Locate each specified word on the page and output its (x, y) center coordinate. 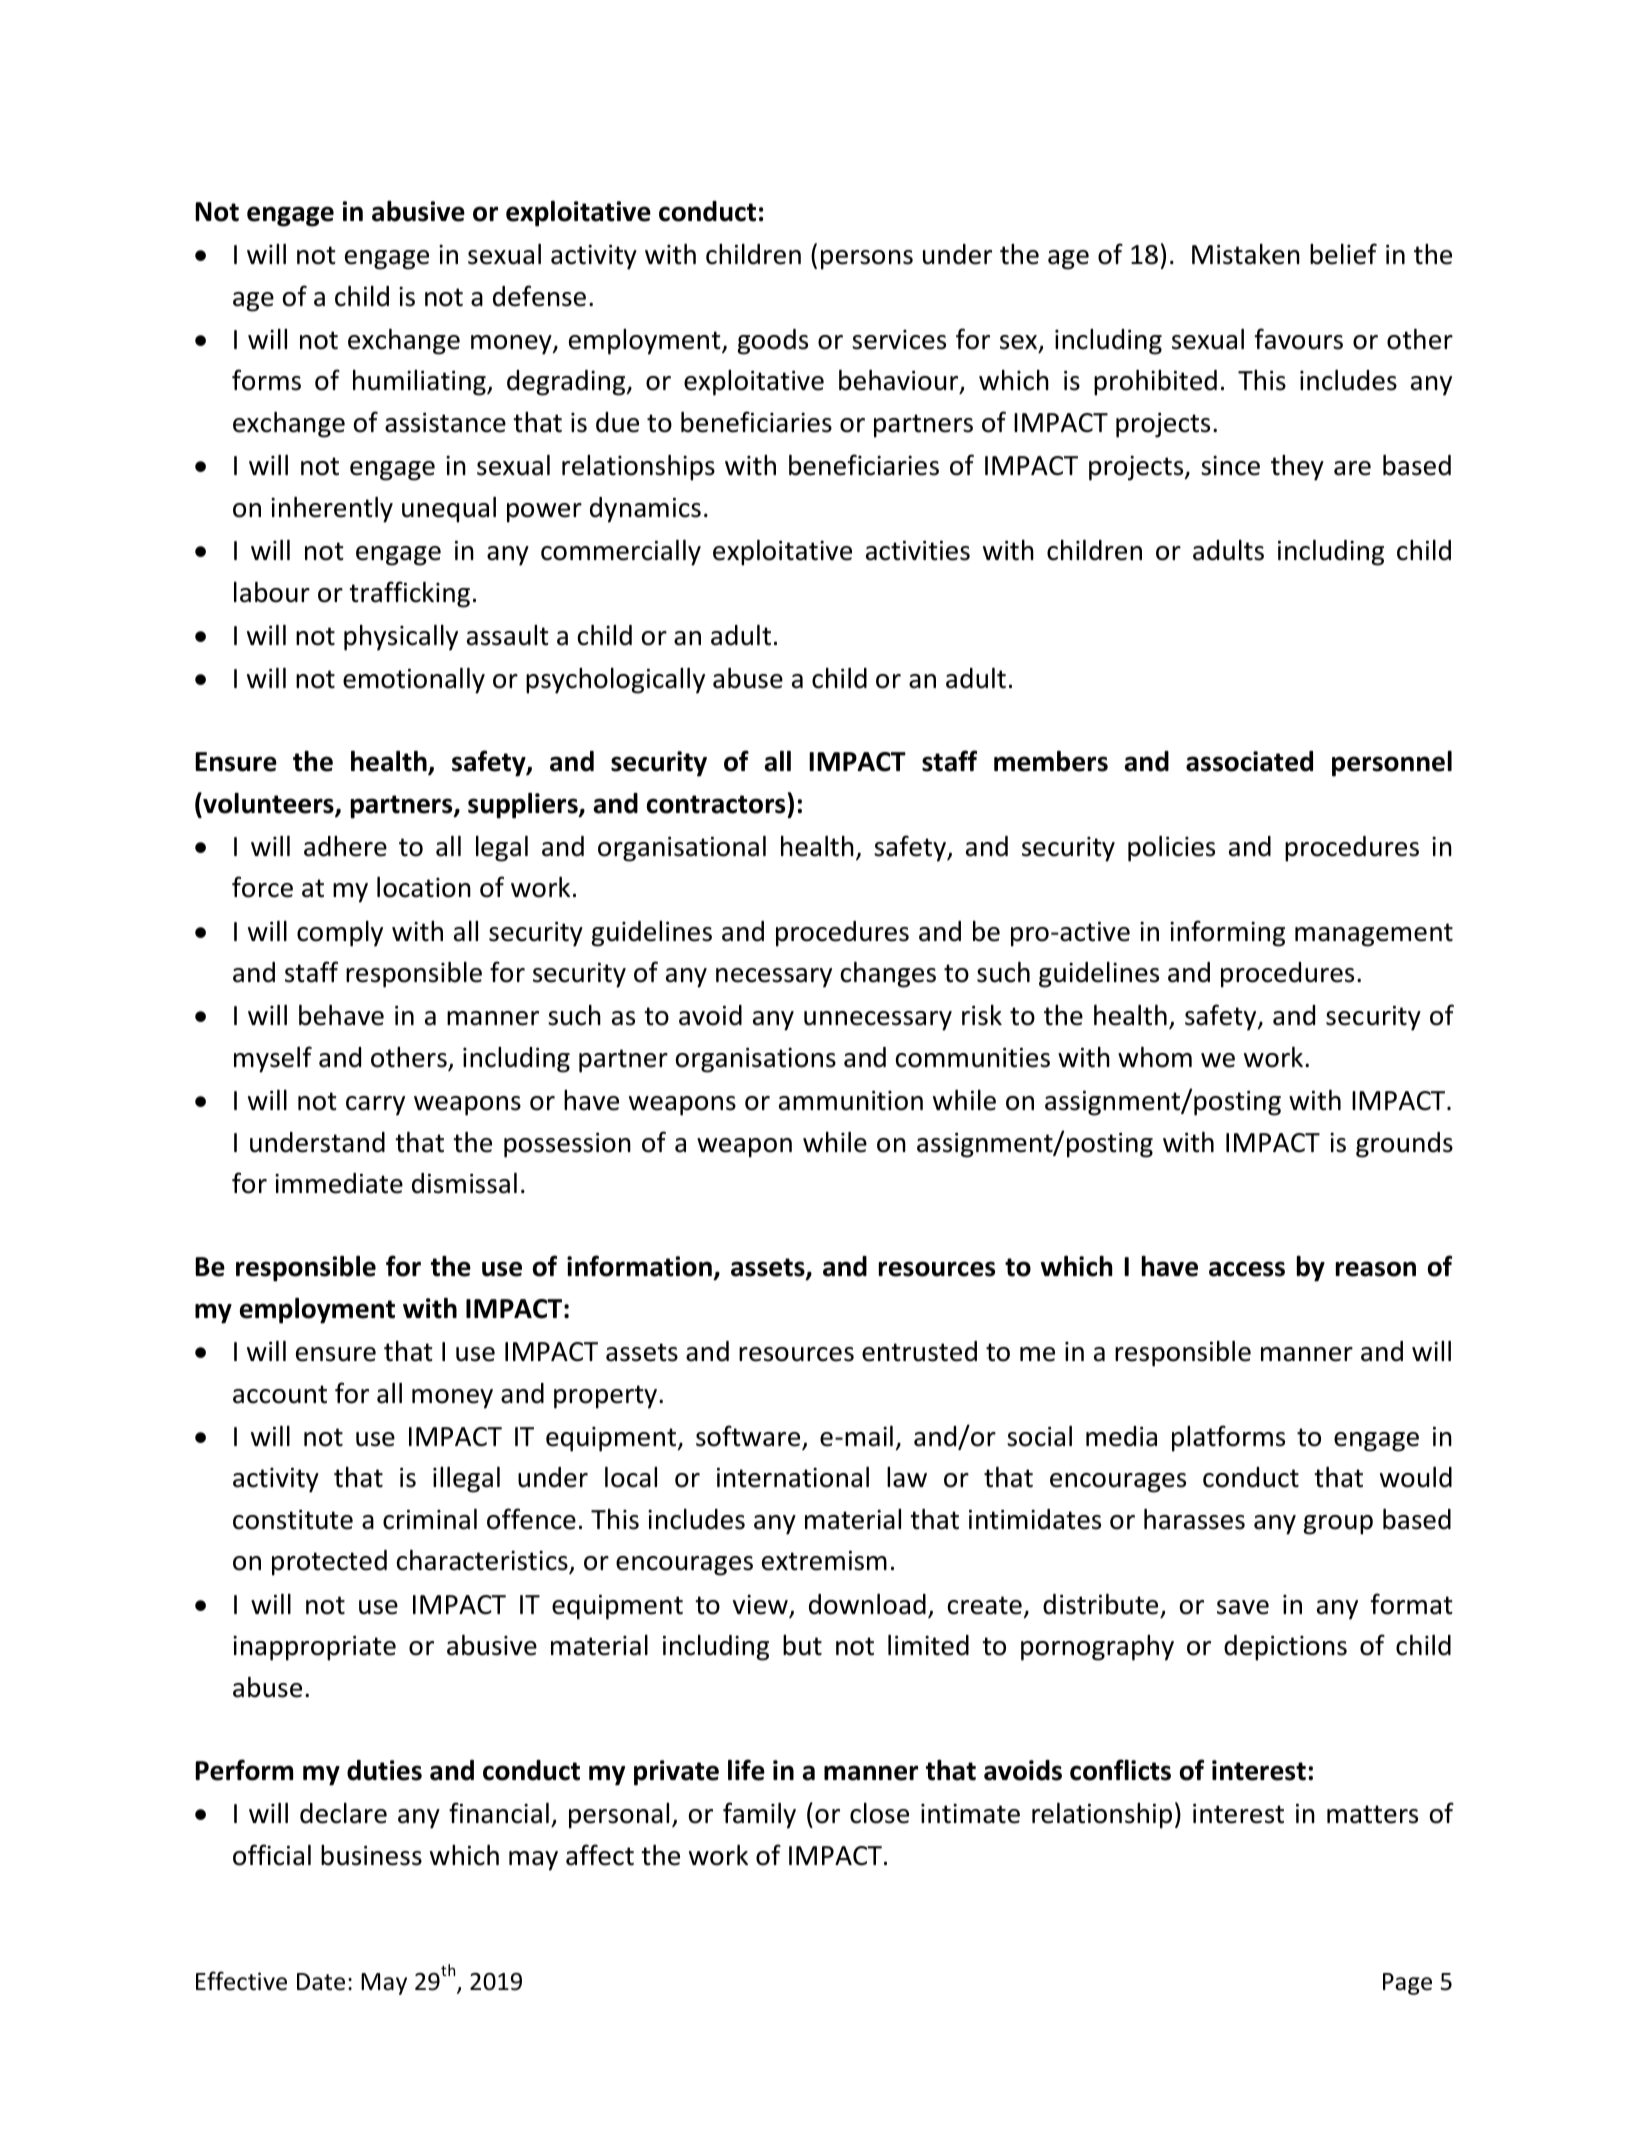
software (749, 1437)
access (1247, 1269)
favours (1299, 339)
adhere (345, 846)
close (879, 1813)
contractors (716, 804)
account (280, 1394)
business (371, 1855)
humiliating (420, 382)
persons (867, 260)
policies (1171, 848)
